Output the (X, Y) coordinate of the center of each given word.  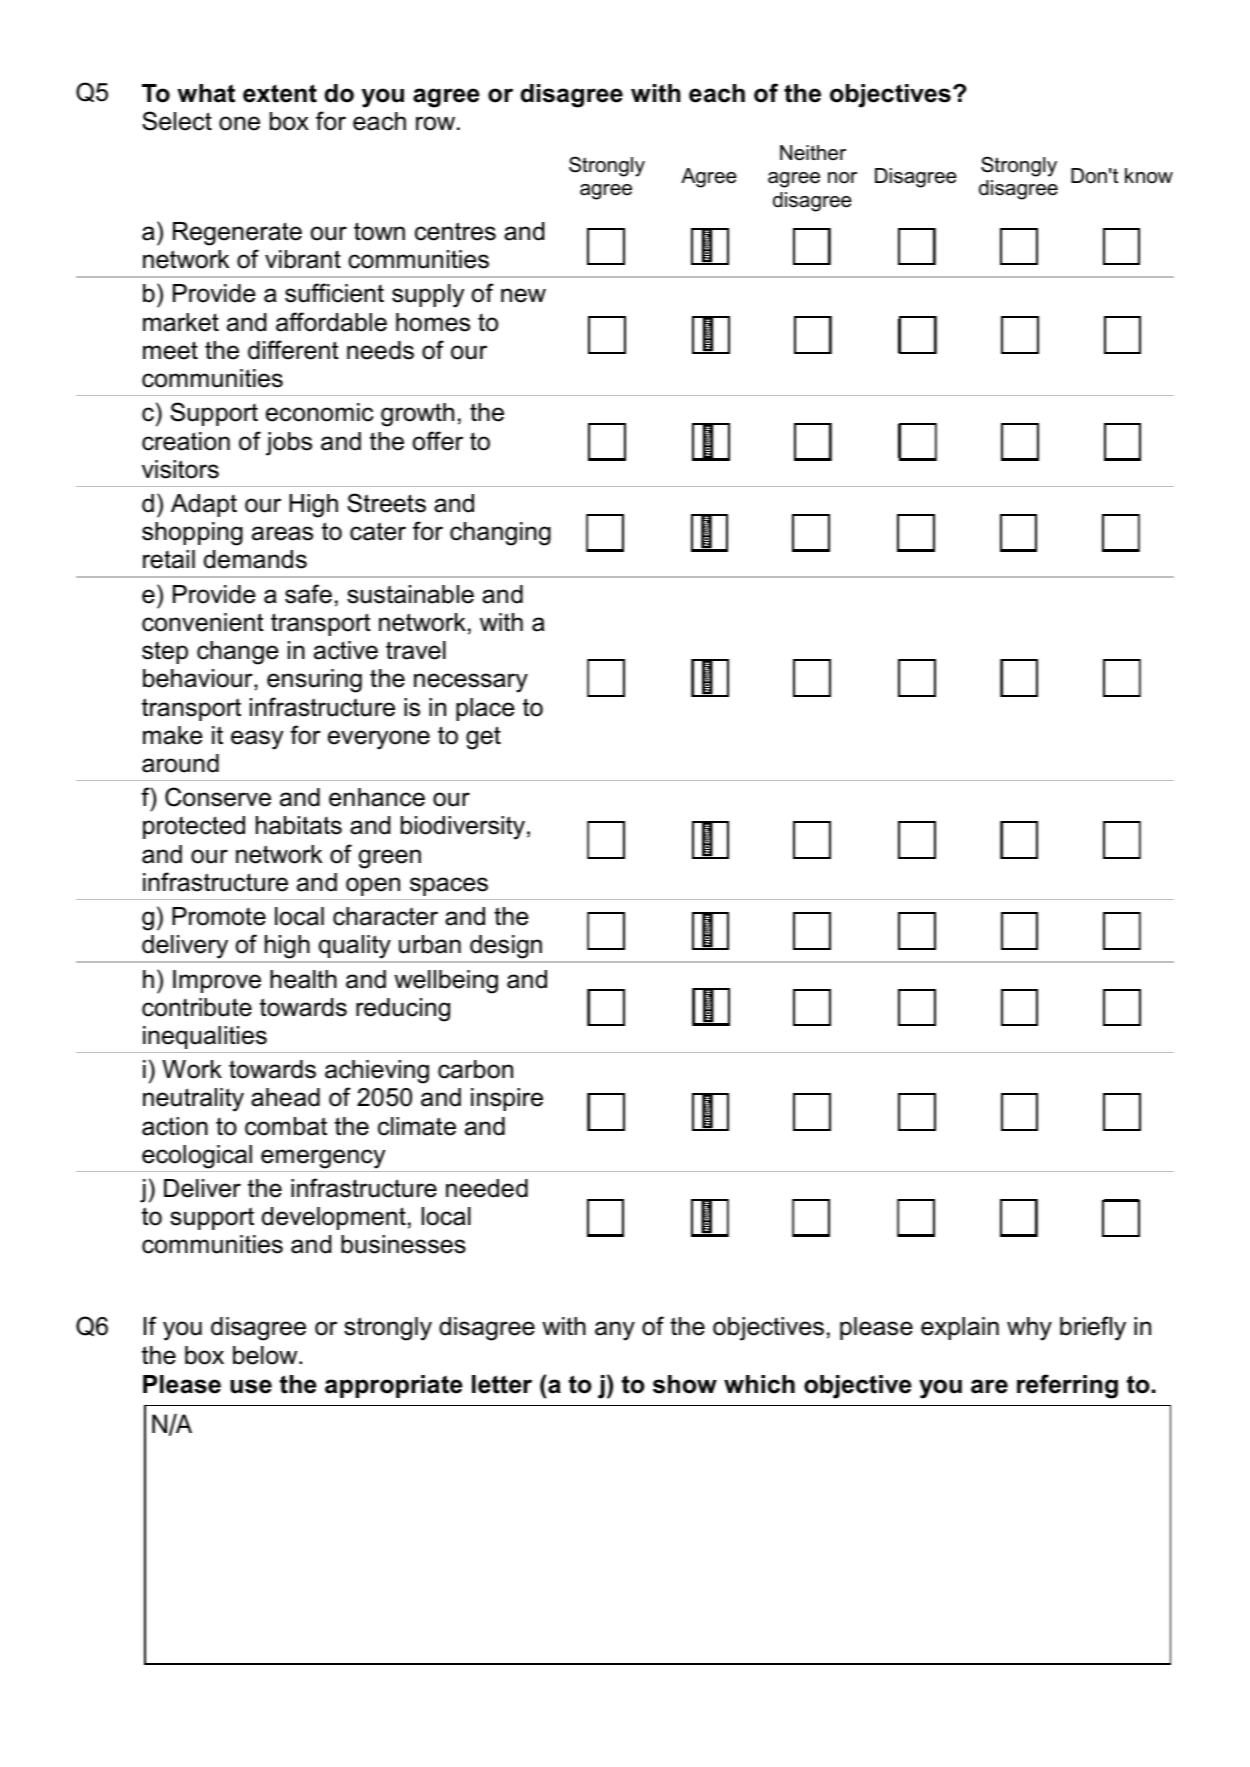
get (483, 738)
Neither (813, 153)
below (266, 1355)
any (615, 1331)
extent (280, 93)
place (485, 709)
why (1029, 1329)
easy (257, 740)
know (1149, 176)
